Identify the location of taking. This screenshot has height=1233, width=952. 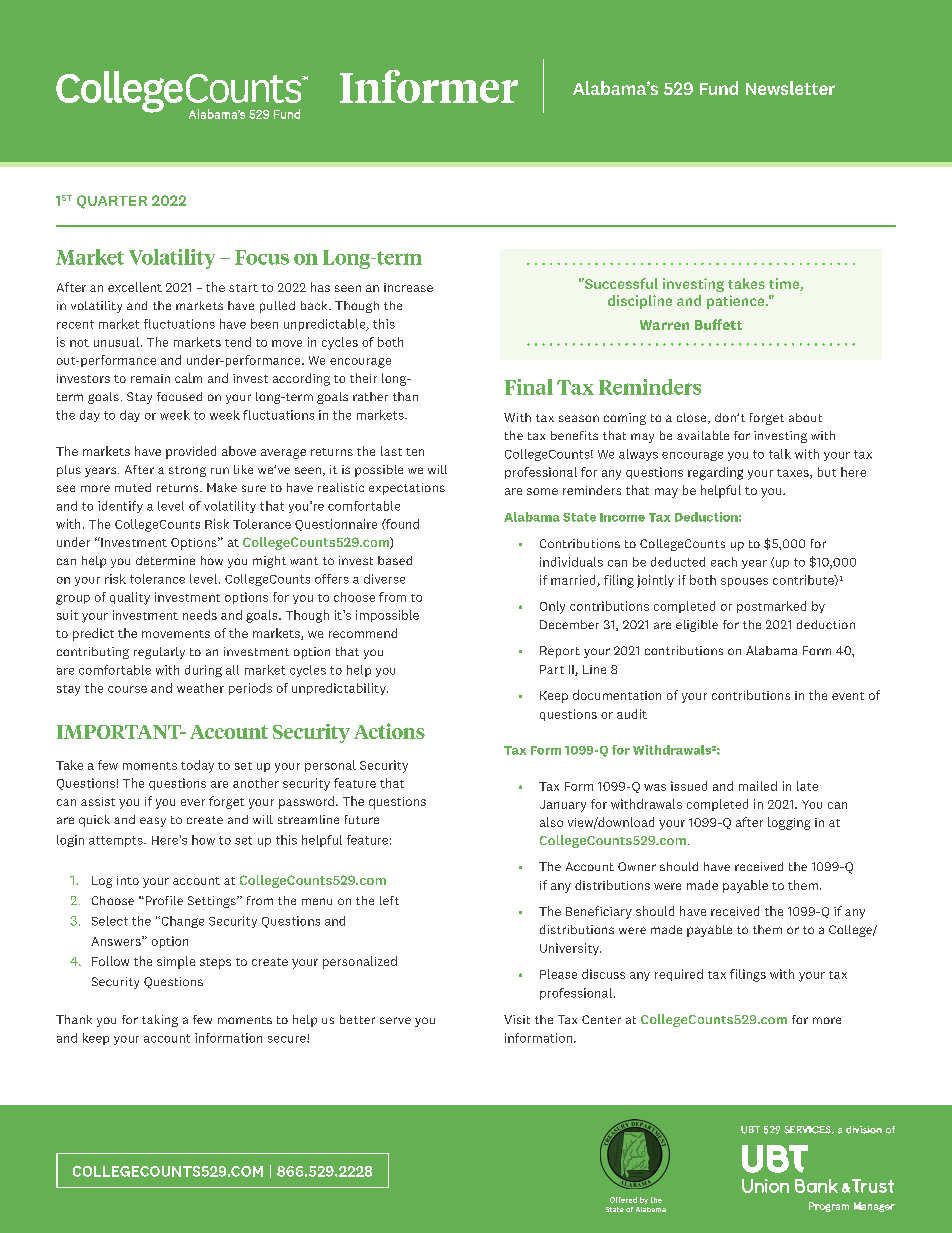
(160, 1021).
